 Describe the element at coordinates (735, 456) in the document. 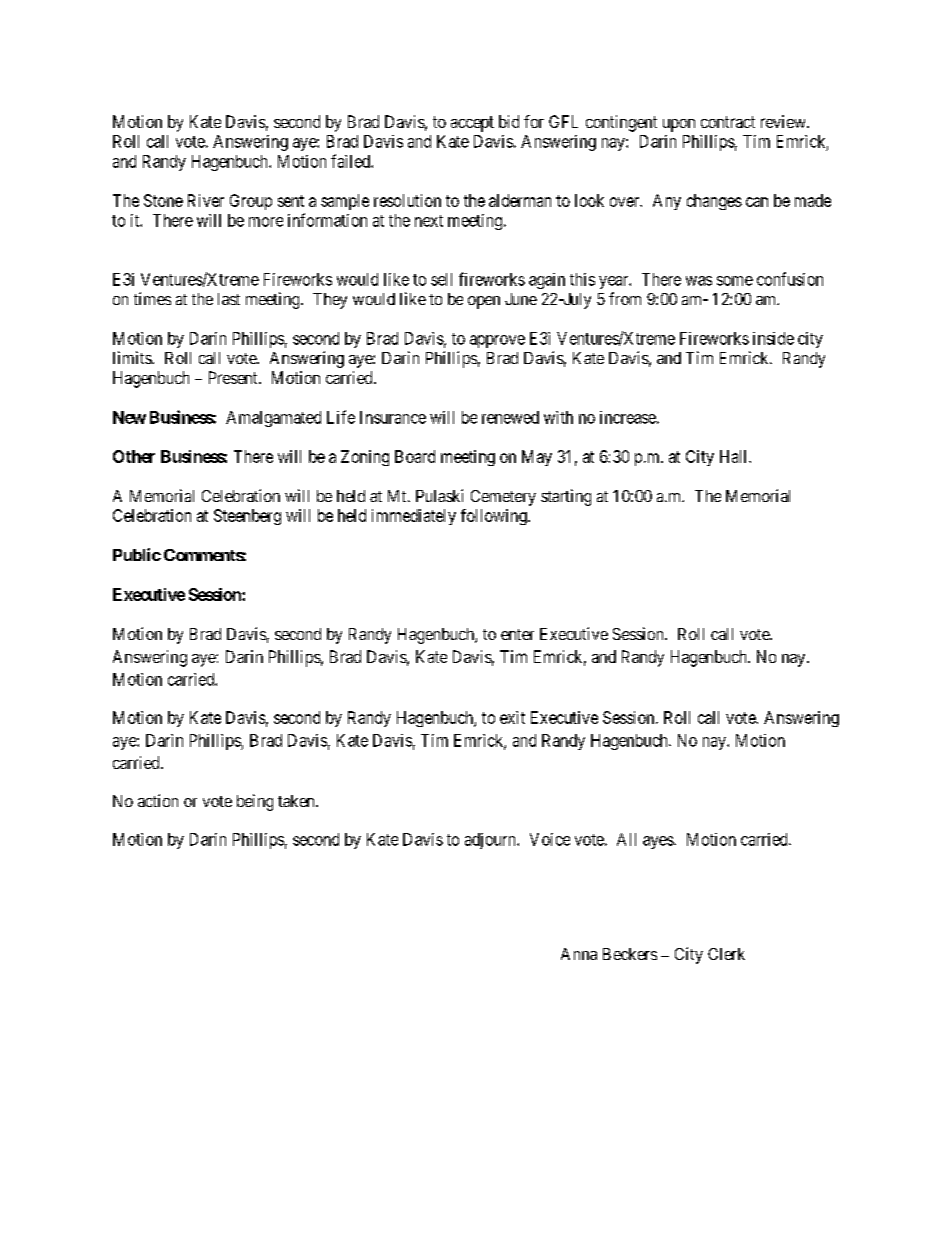

I see `Hall` at that location.
